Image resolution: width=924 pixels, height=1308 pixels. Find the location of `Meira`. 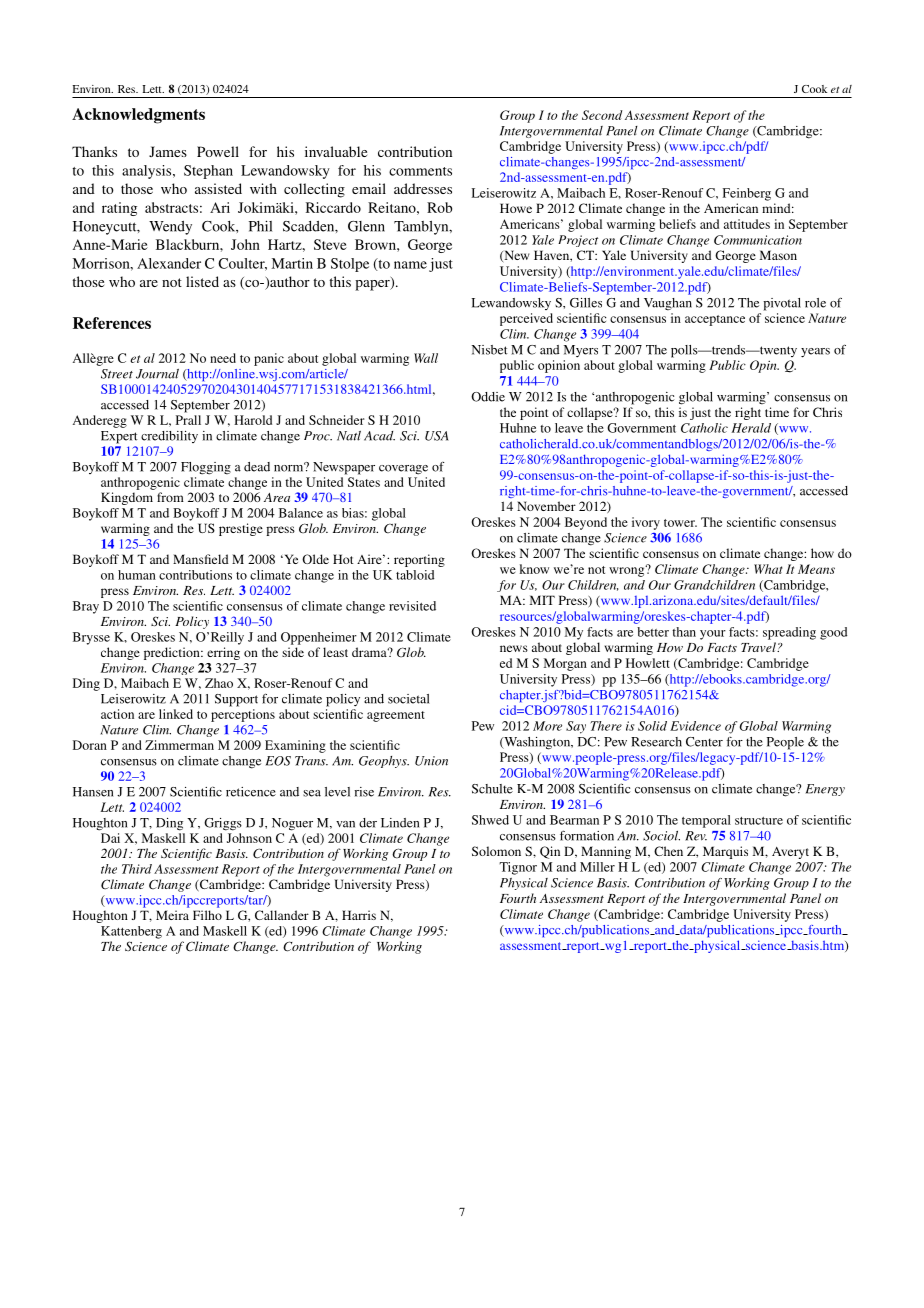

Meira is located at coordinates (172, 915).
